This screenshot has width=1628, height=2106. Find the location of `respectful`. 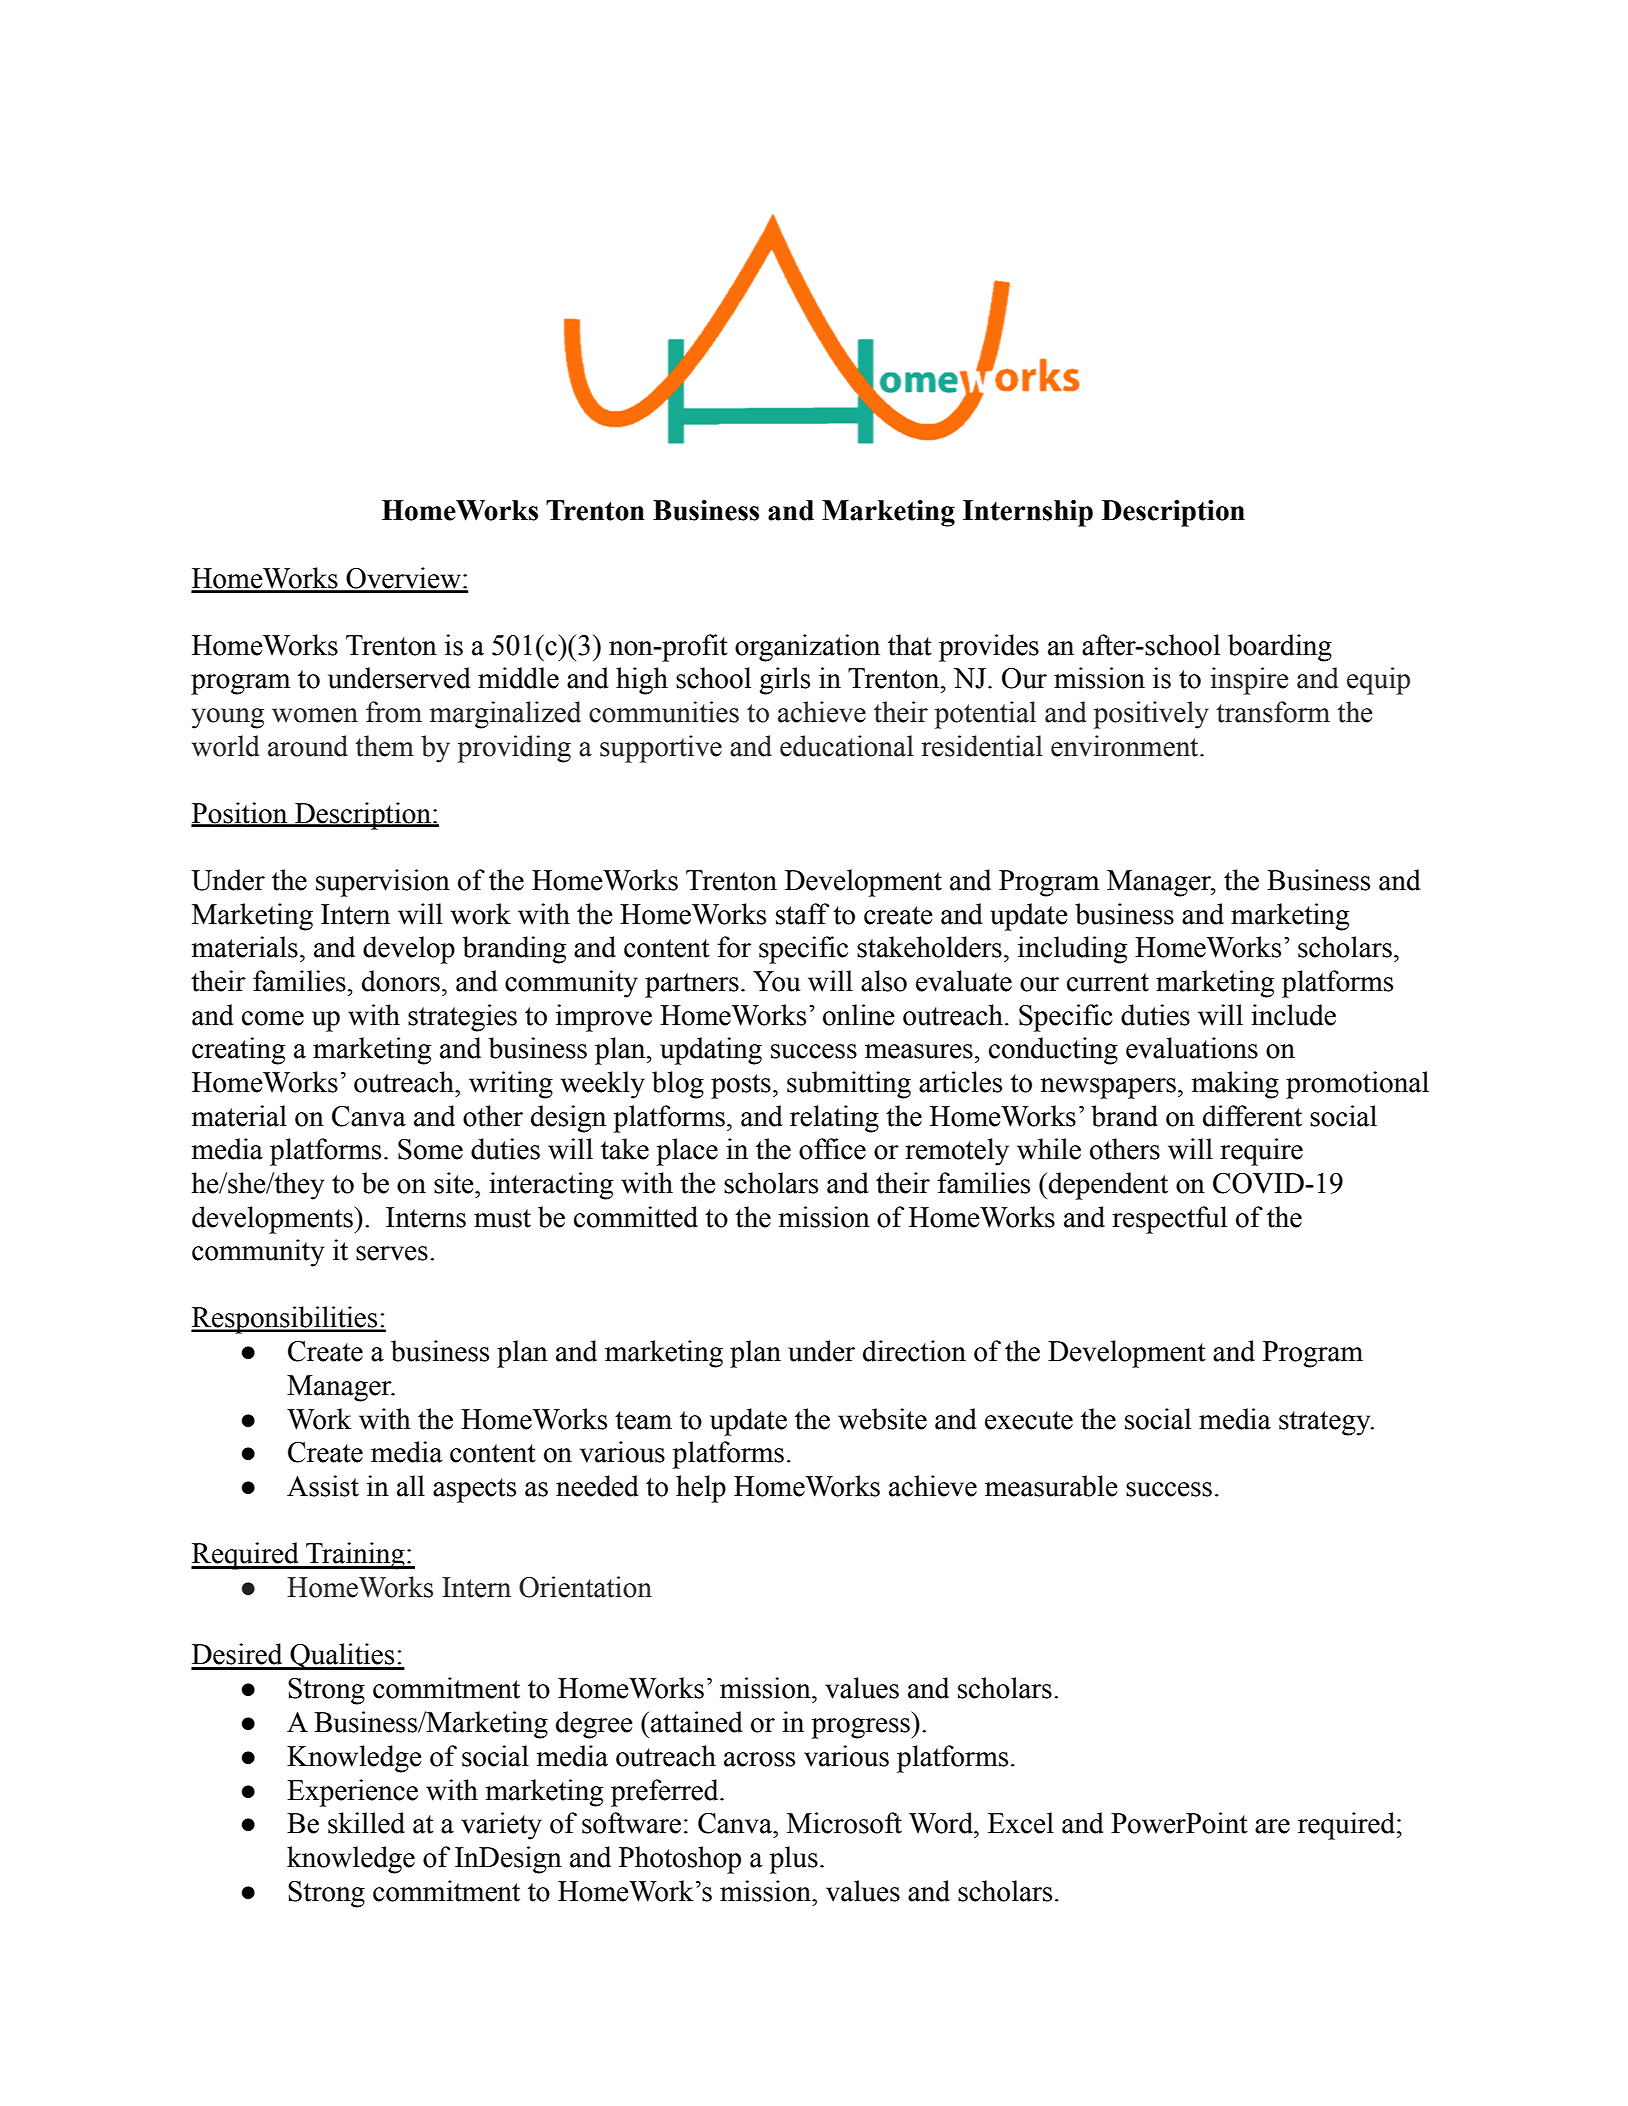

respectful is located at coordinates (1169, 1220).
